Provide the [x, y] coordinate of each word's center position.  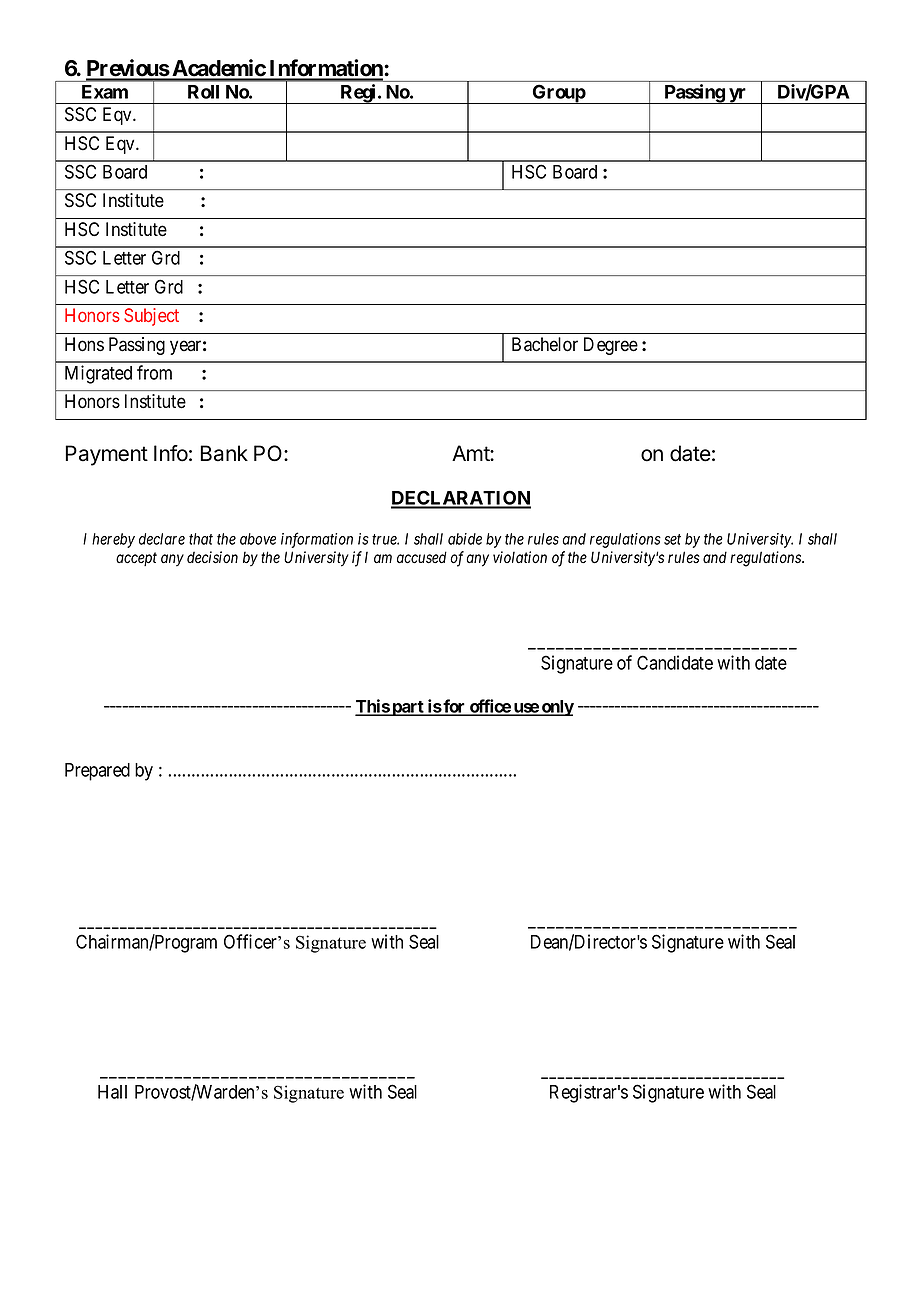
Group [559, 94]
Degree [611, 346]
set [672, 539]
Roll [203, 92]
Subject [151, 317]
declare [162, 539]
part [408, 708]
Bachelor [545, 344]
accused [422, 557]
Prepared [97, 772]
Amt [471, 453]
